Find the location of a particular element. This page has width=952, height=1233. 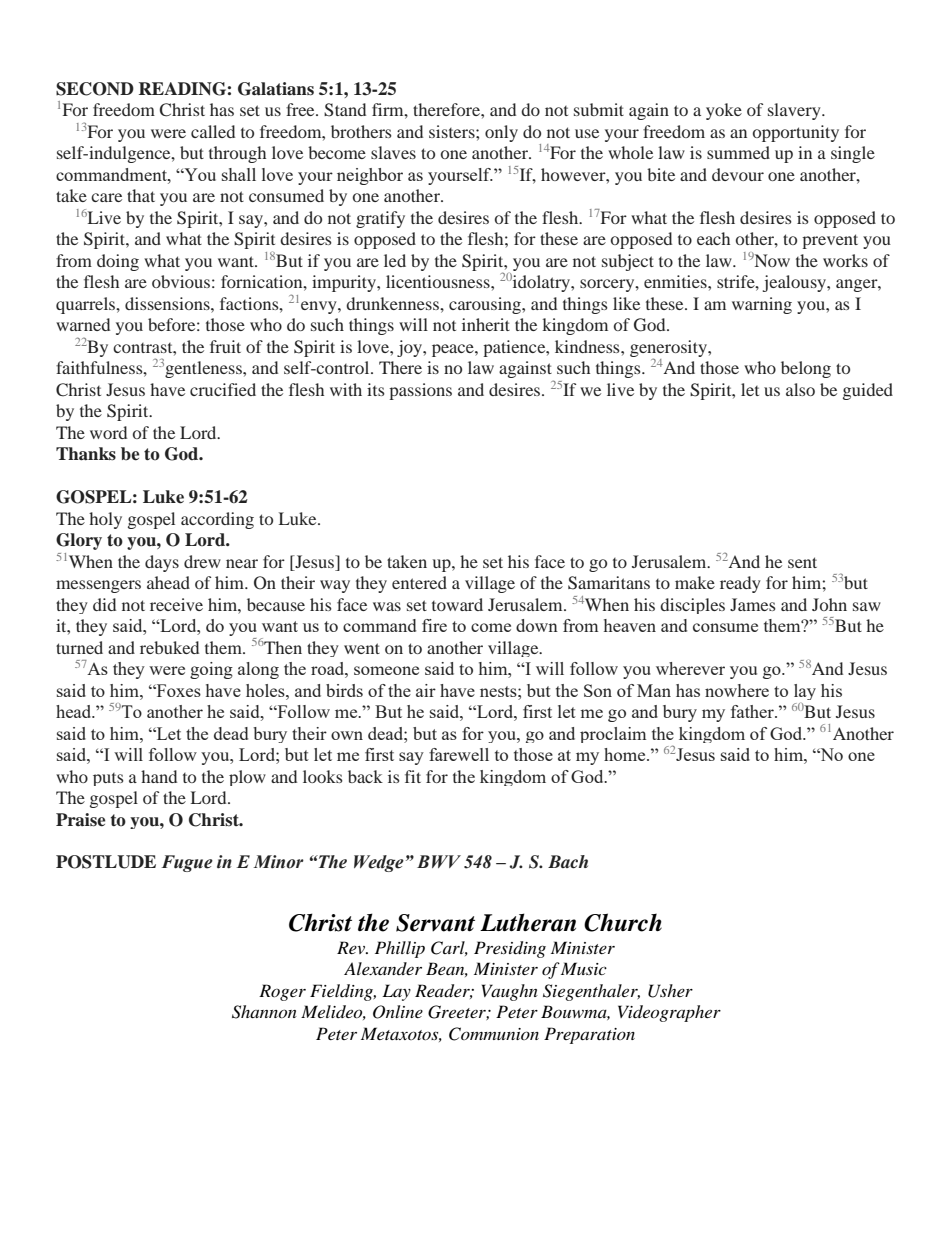

slavery is located at coordinates (795, 111).
